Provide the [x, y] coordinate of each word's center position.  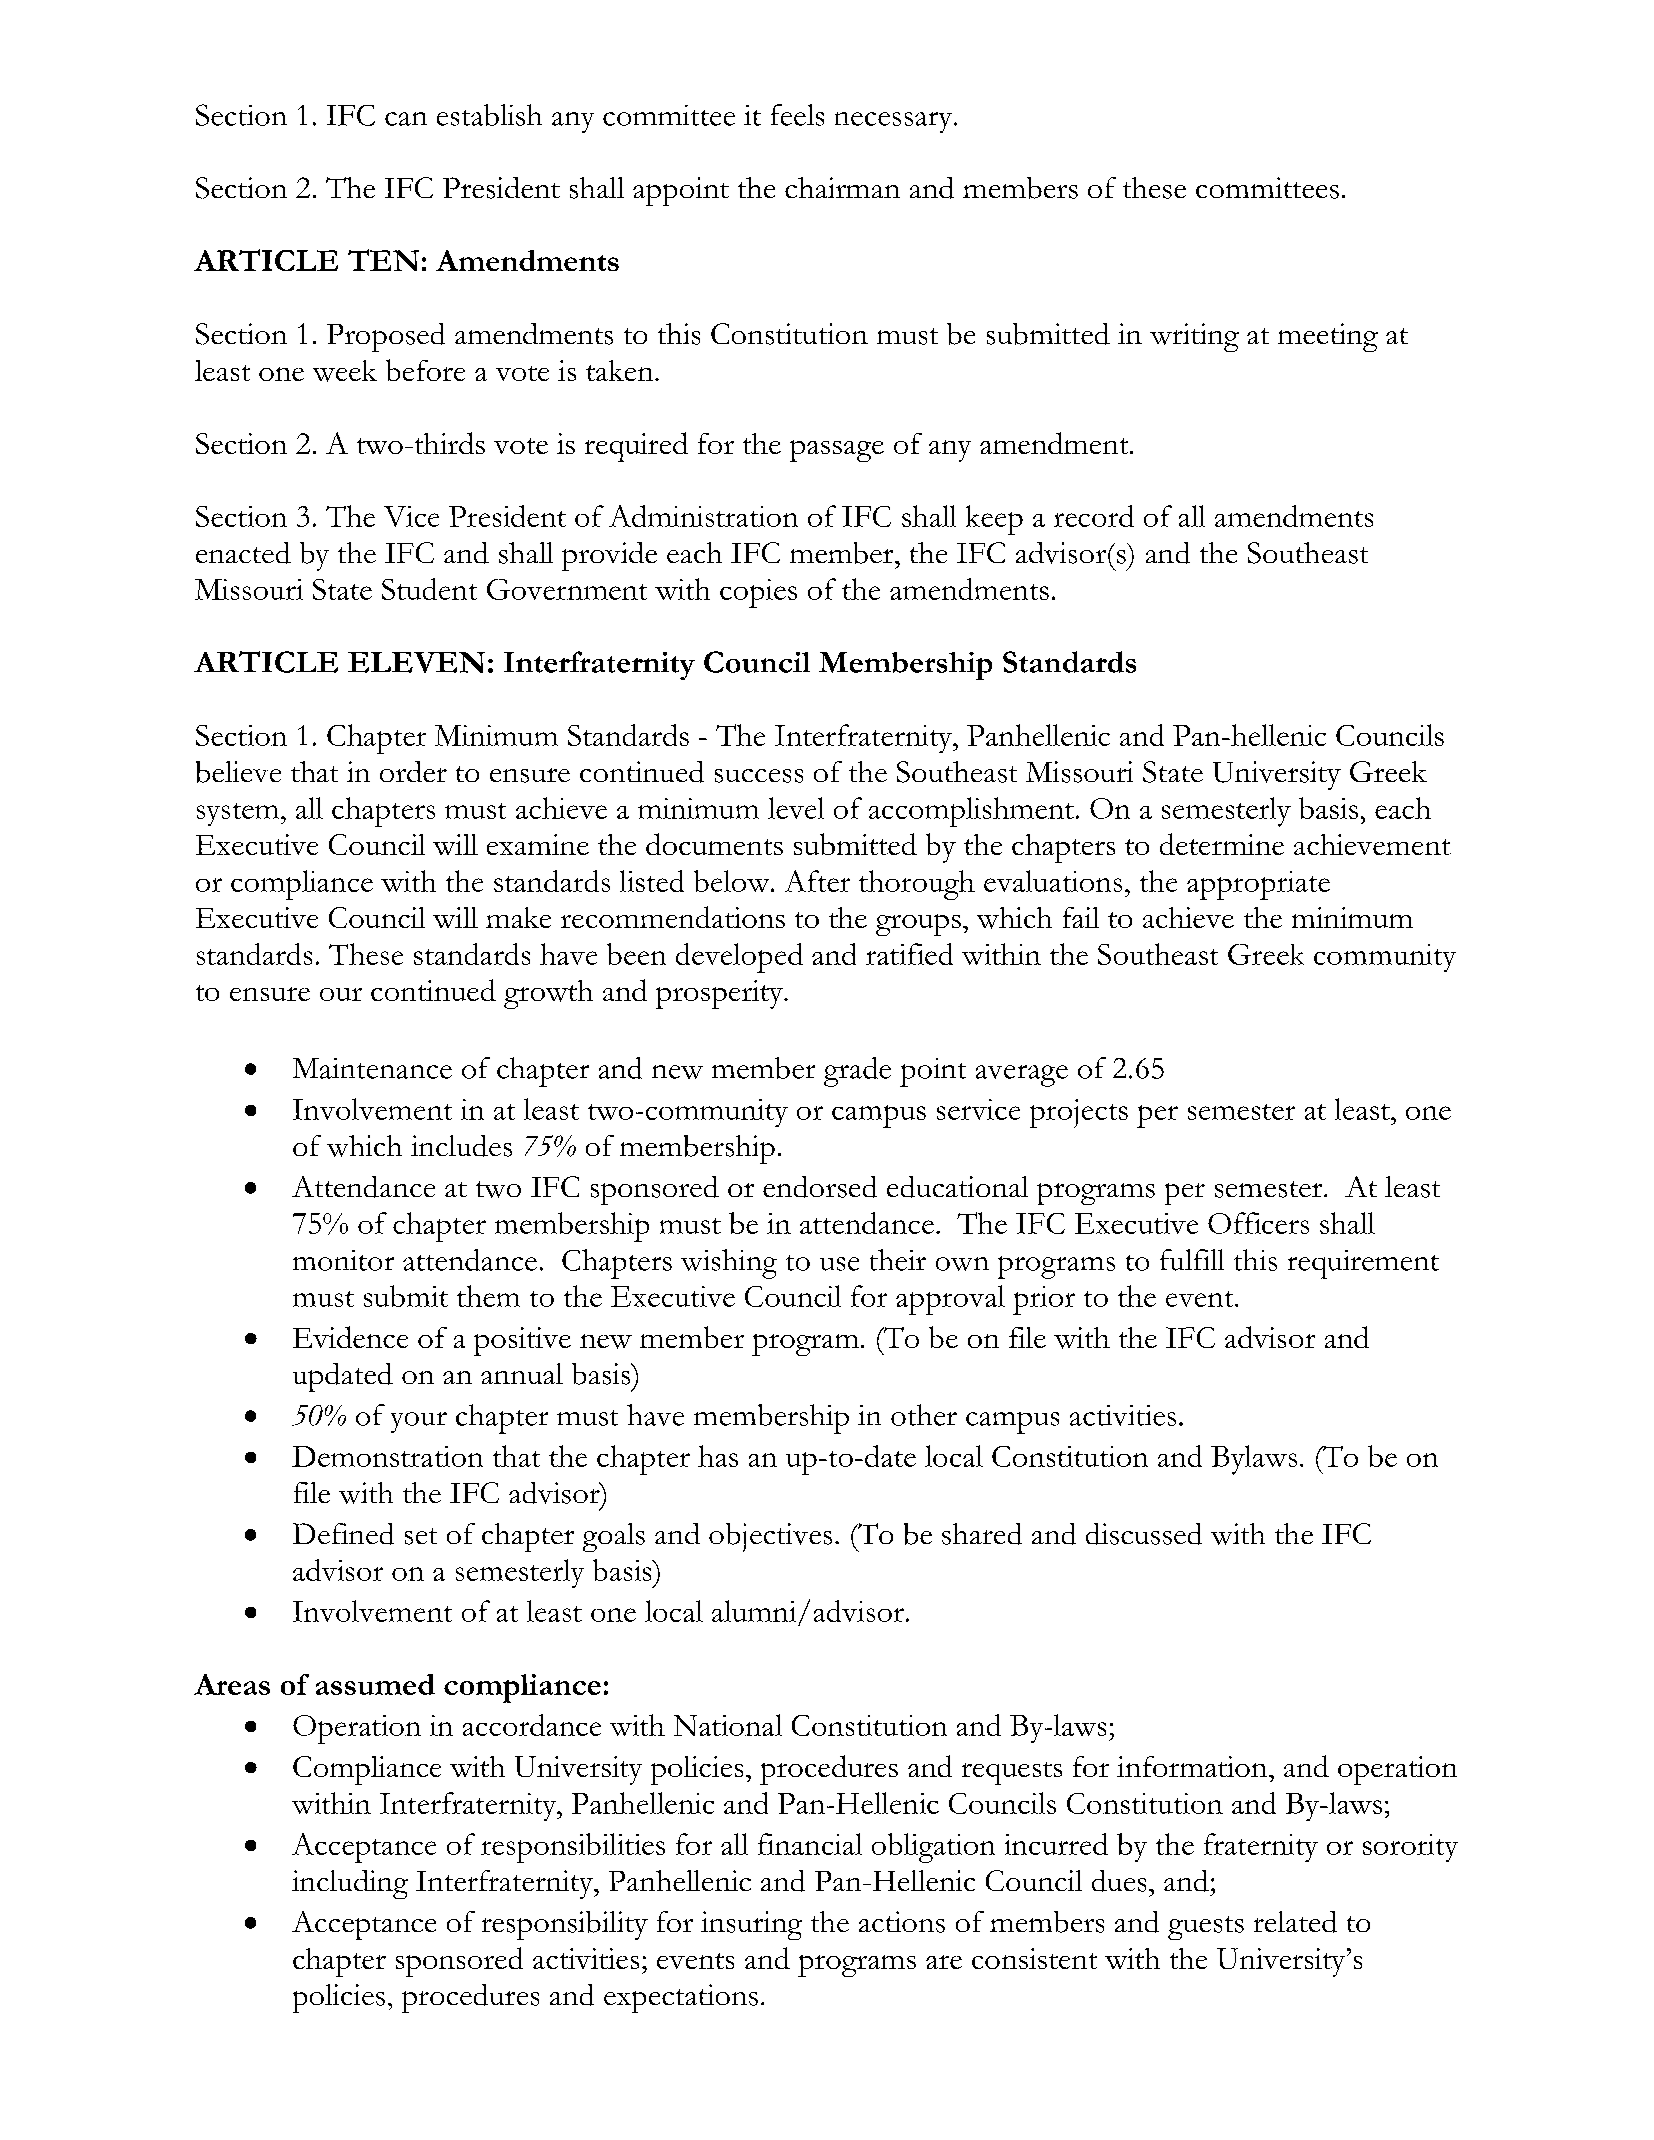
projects [1079, 1113]
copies [758, 593]
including [350, 1884]
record [1094, 516]
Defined [343, 1534]
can [406, 119]
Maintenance [372, 1068]
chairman [842, 187]
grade [857, 1072]
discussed [1144, 1534]
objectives [770, 1537]
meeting [1328, 337]
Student [429, 589]
